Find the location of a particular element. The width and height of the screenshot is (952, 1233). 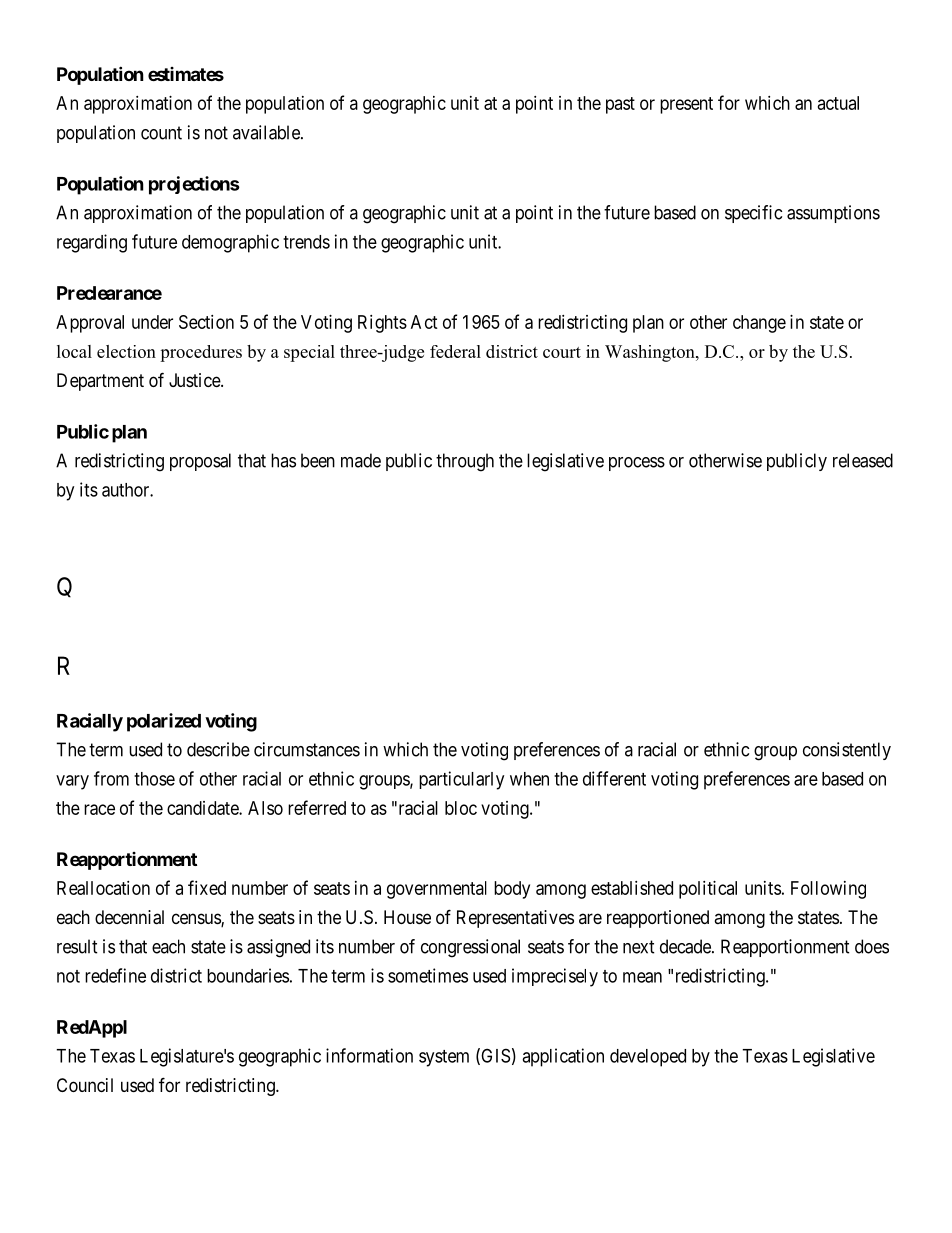

count is located at coordinates (161, 133).
